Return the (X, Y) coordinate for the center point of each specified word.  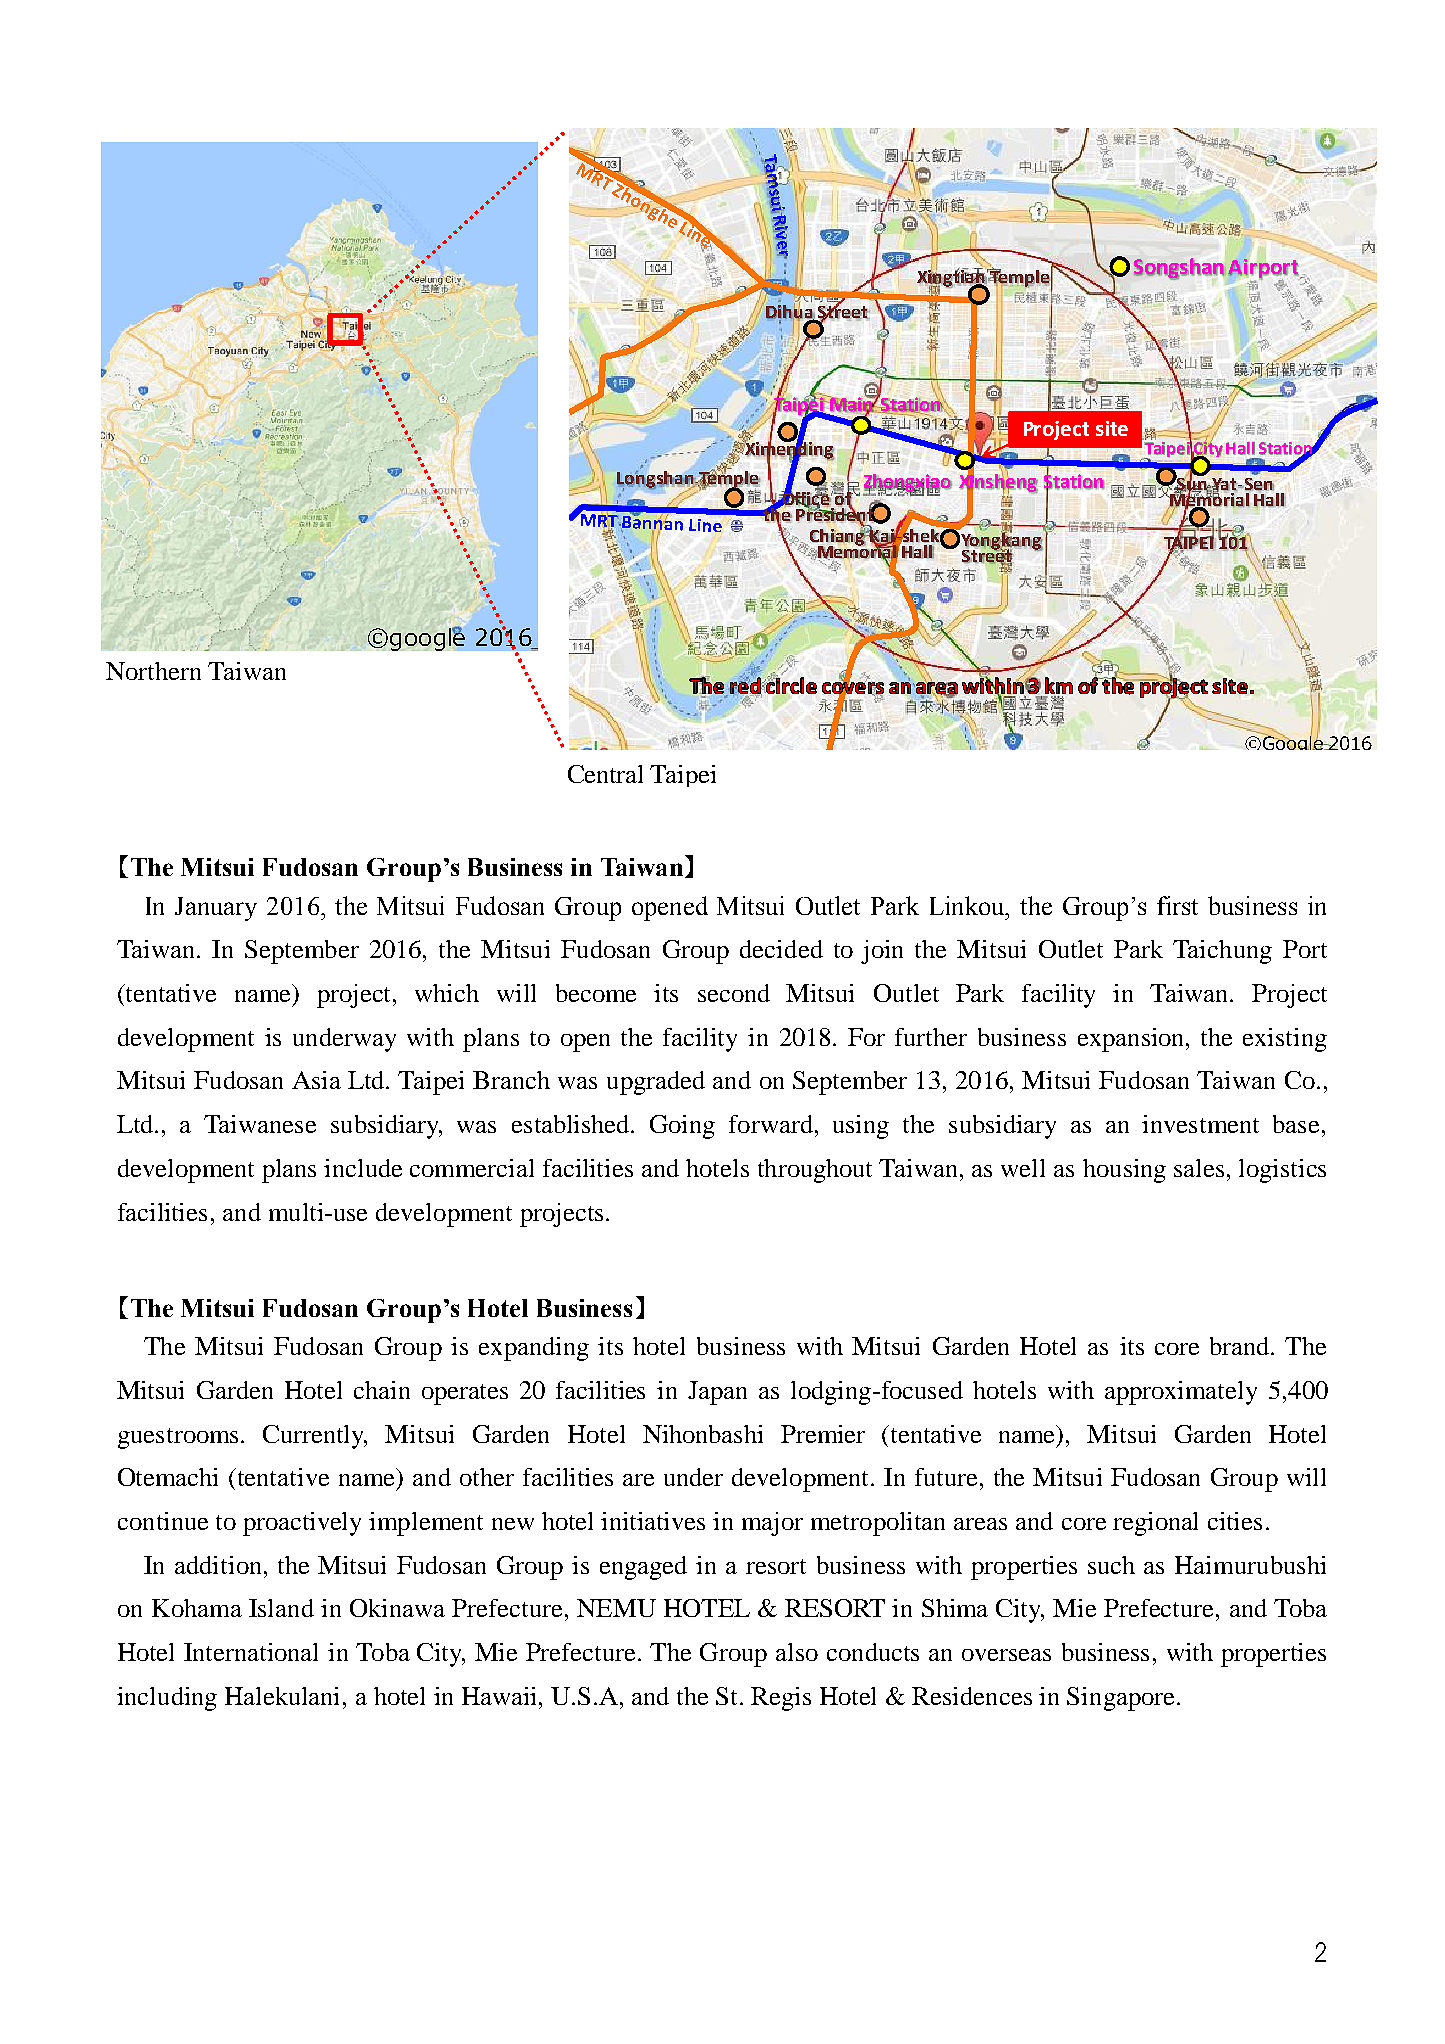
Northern (153, 671)
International (251, 1652)
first (1177, 905)
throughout (815, 1171)
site (1112, 428)
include (363, 1168)
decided (781, 949)
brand (1241, 1346)
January (216, 909)
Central (605, 774)
